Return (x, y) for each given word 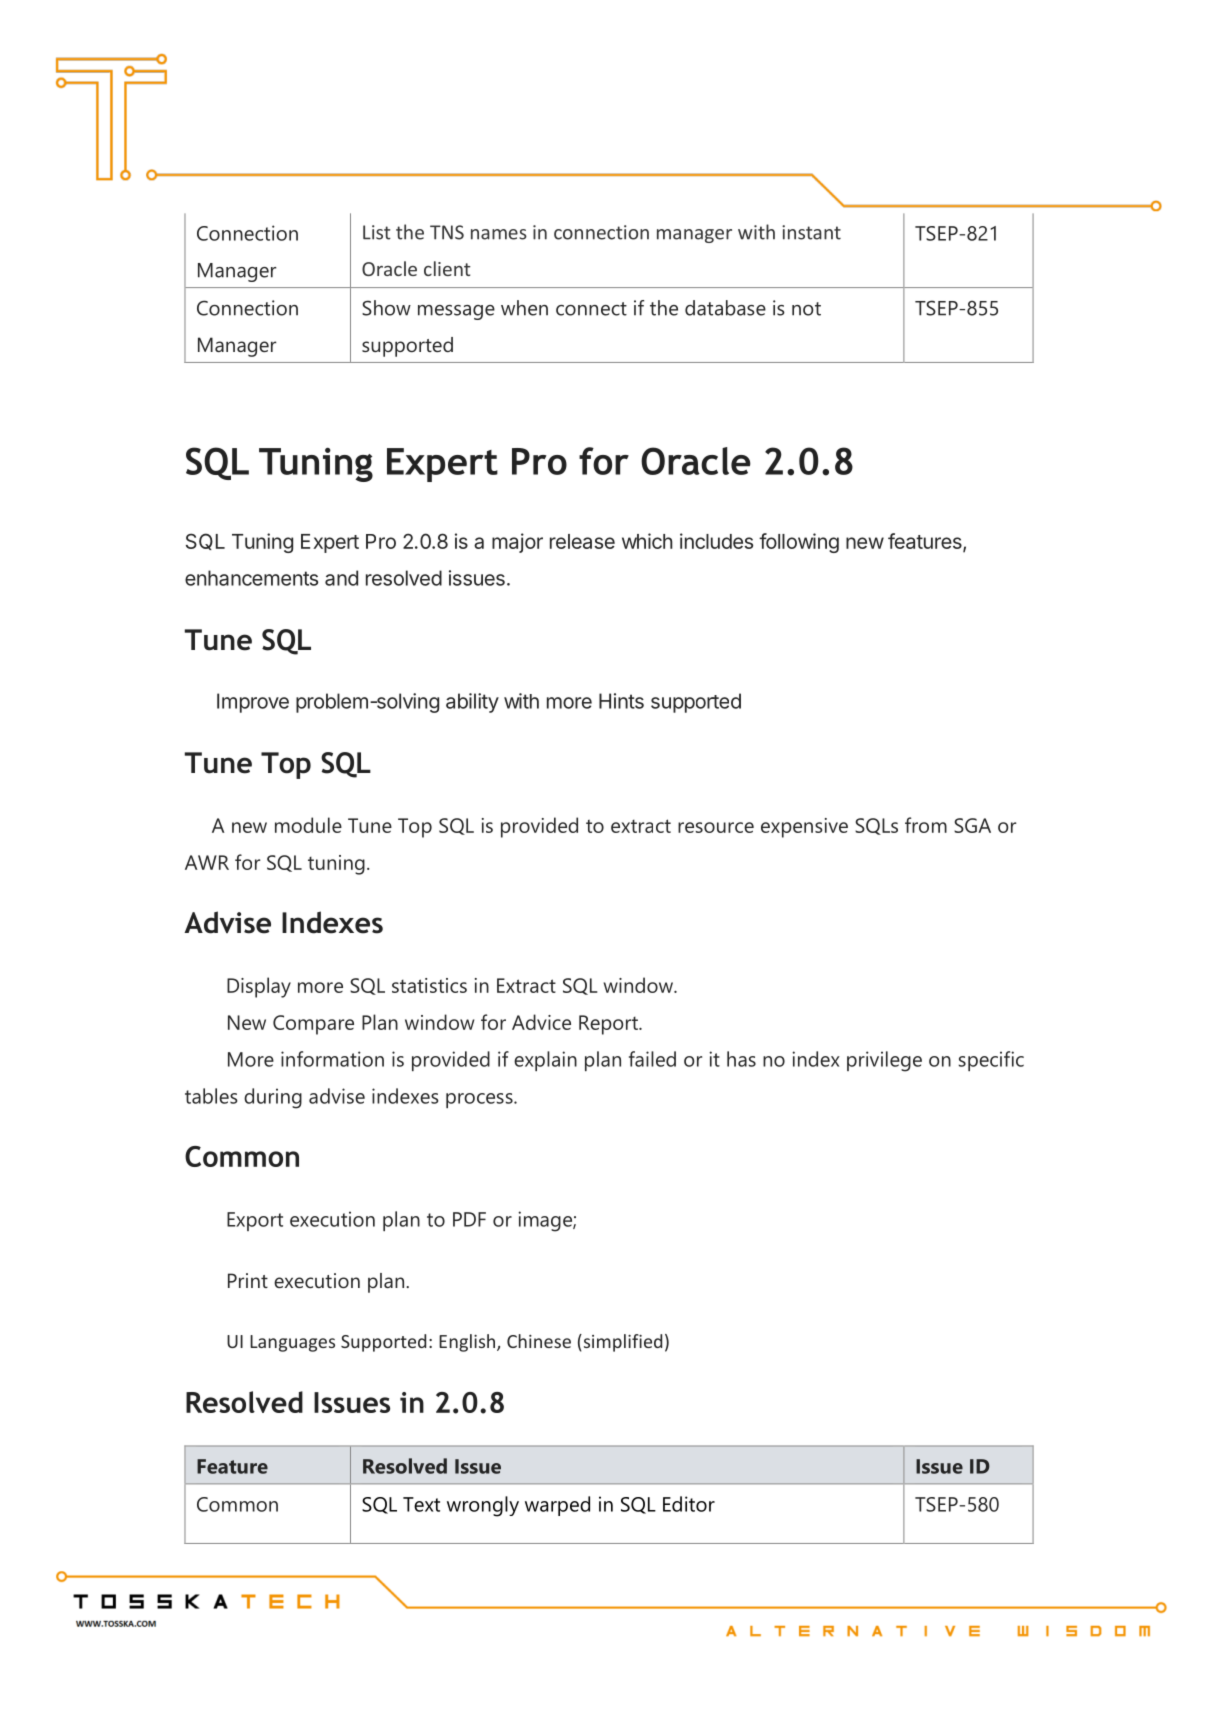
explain (545, 1061)
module (308, 825)
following (799, 543)
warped (557, 1506)
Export (255, 1221)
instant (811, 232)
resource (716, 827)
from (926, 825)
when (524, 308)
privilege (884, 1061)
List (377, 232)
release (582, 541)
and (341, 578)
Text (421, 1504)
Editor (689, 1504)
